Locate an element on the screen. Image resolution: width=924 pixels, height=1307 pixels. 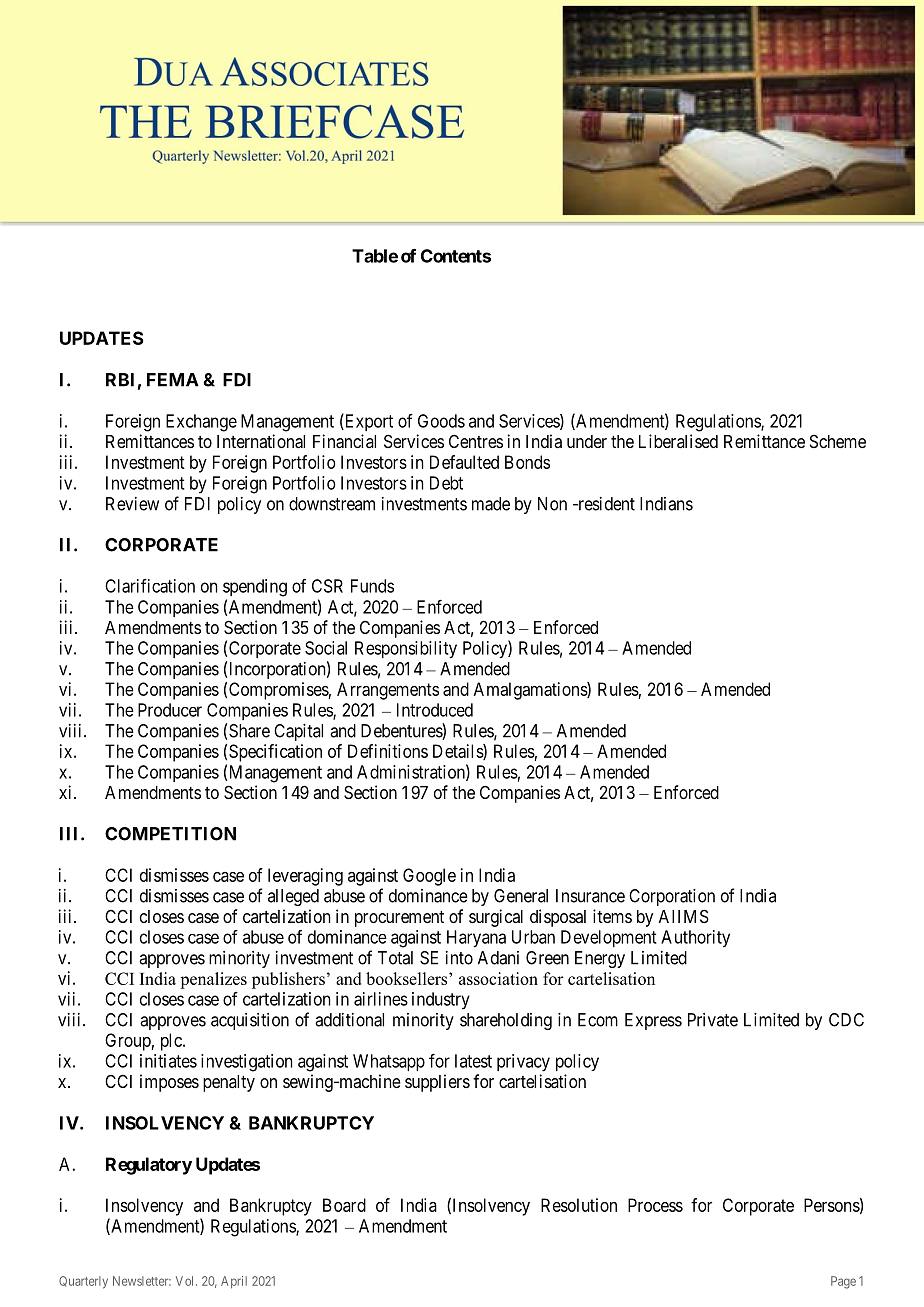
Goods is located at coordinates (441, 421).
